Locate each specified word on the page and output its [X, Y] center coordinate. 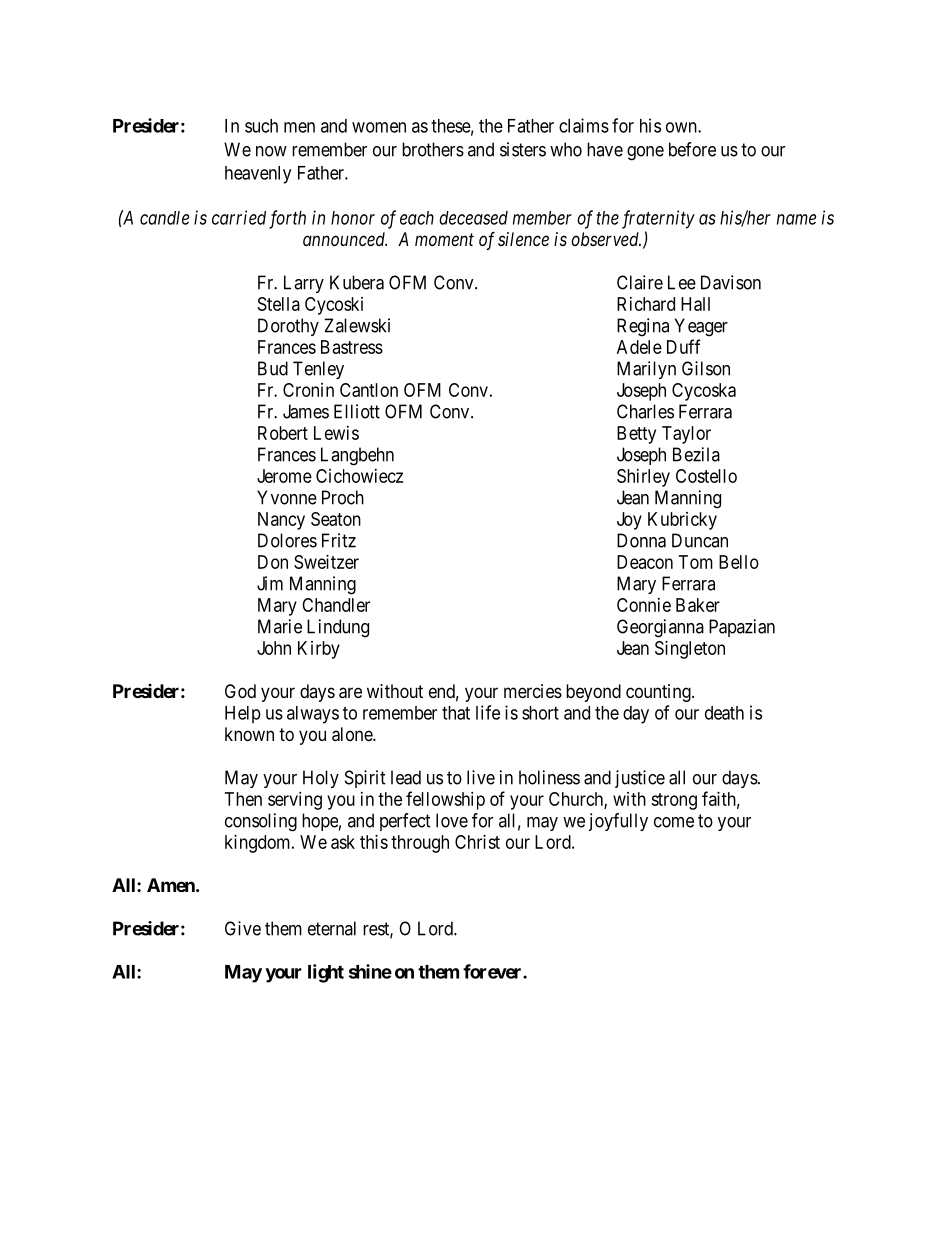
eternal [332, 928]
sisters [523, 149]
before [692, 149]
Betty [636, 435]
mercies [533, 691]
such [261, 126]
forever [493, 971]
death [724, 713]
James [306, 411]
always [313, 715]
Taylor [686, 435]
